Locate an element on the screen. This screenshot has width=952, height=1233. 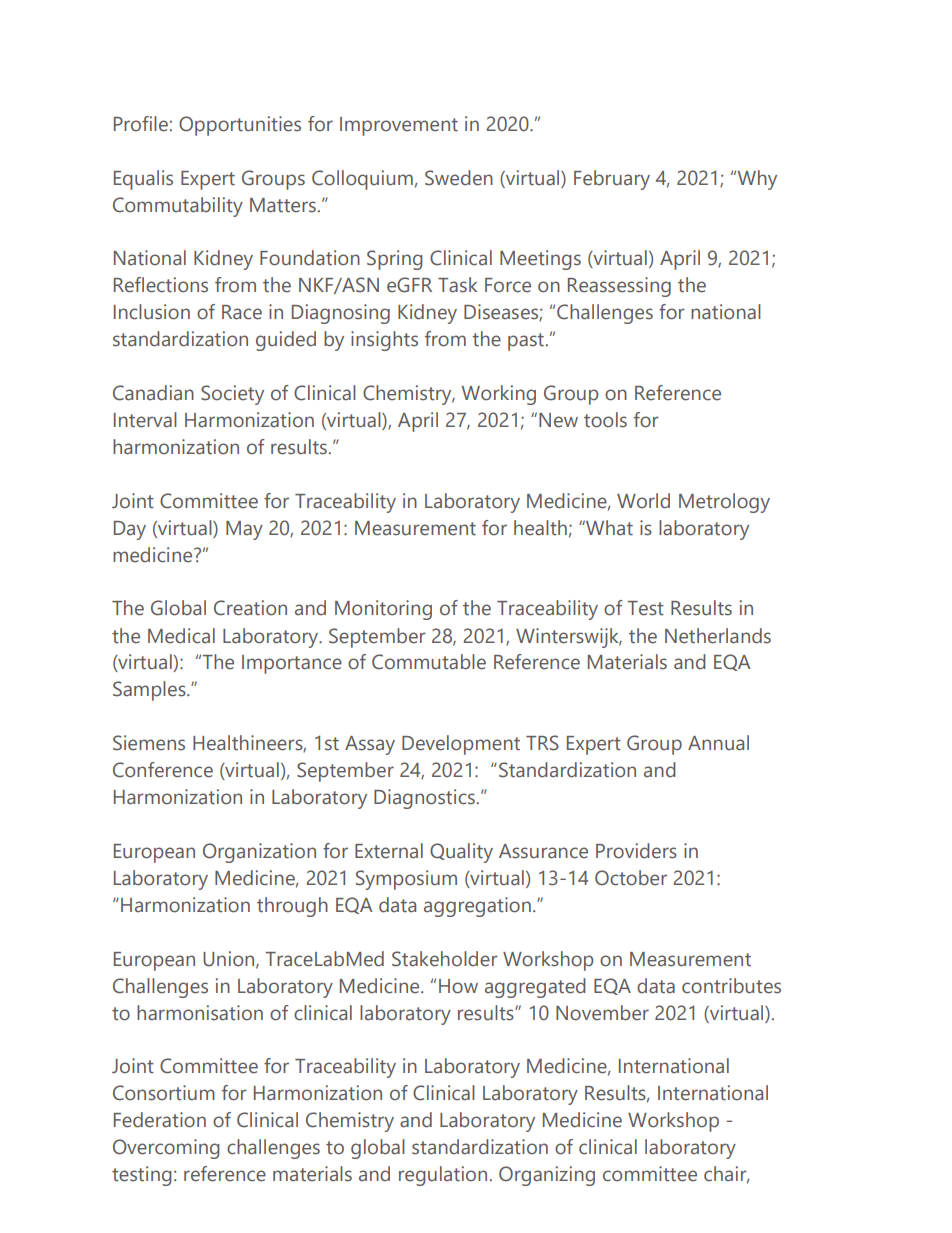
Opportunities is located at coordinates (240, 126).
